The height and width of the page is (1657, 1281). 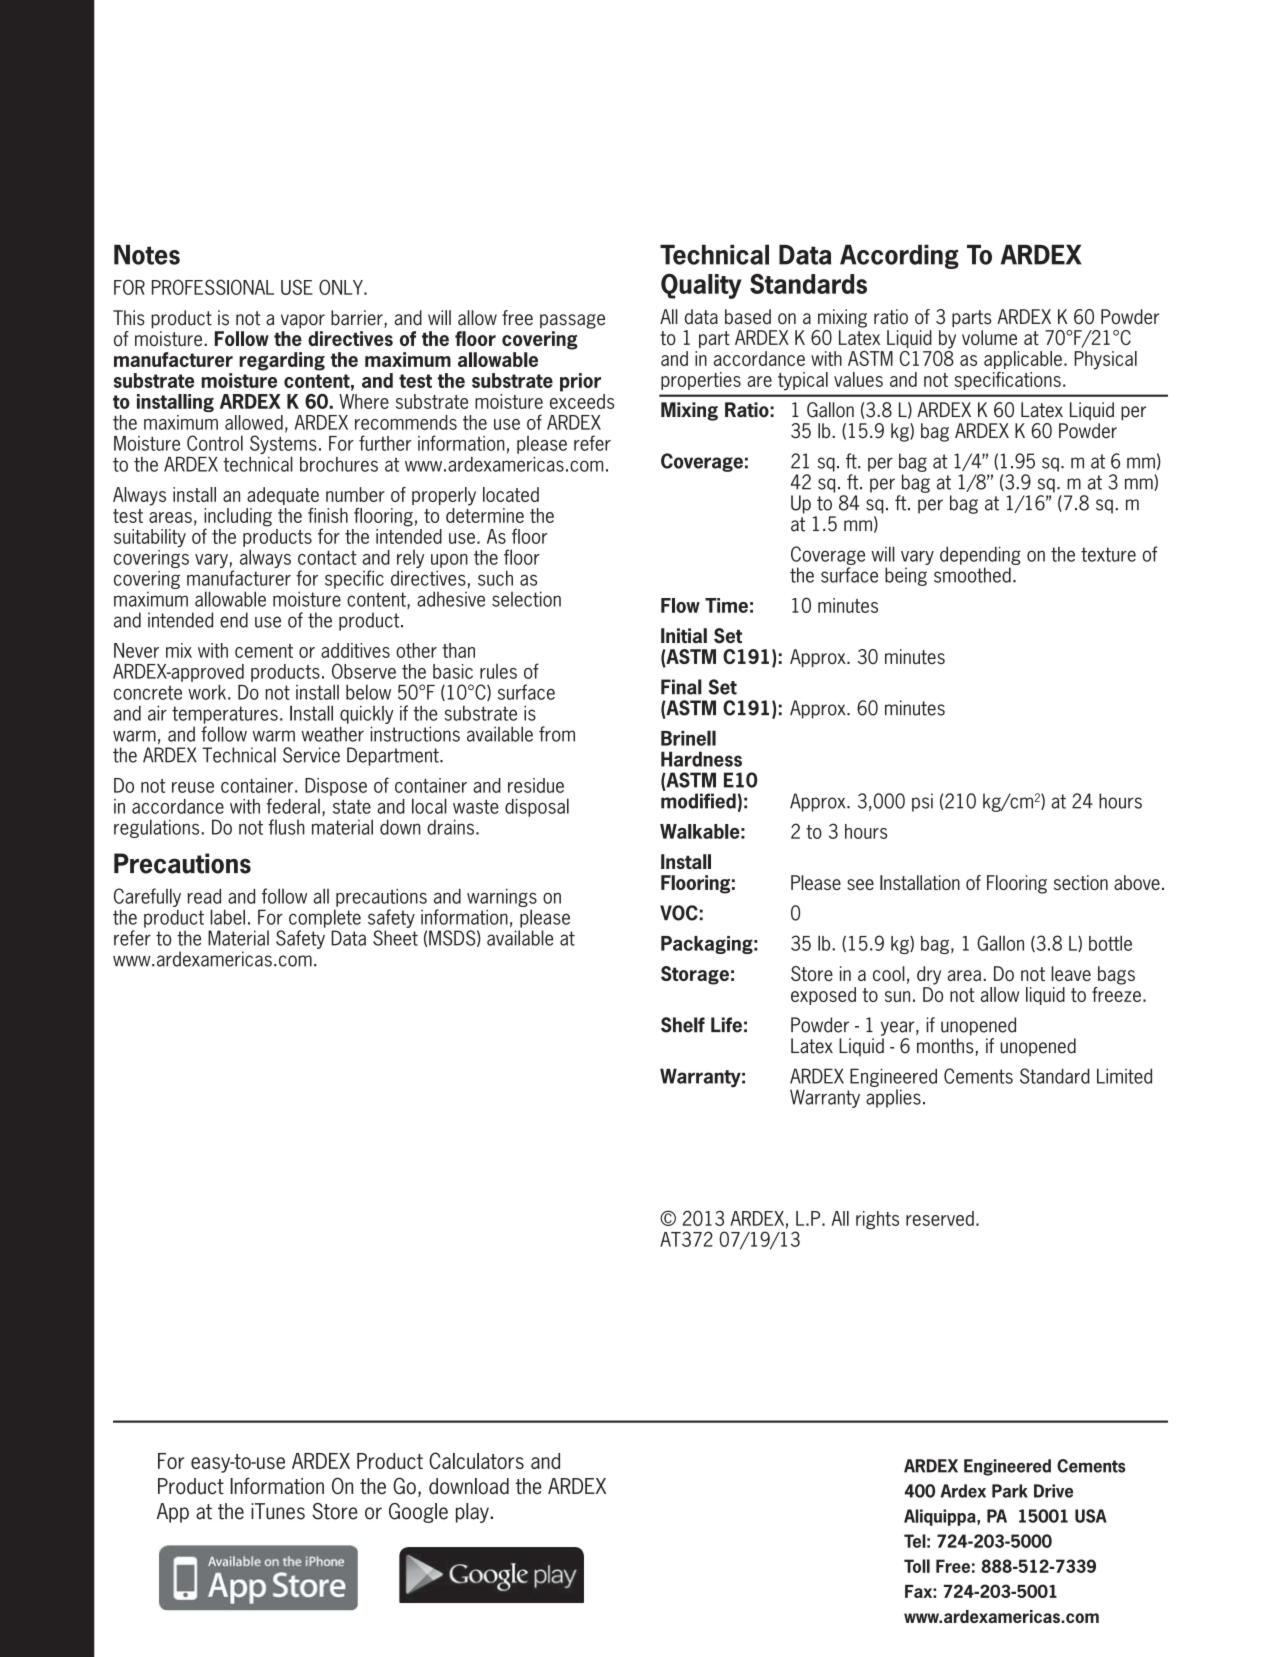 What do you see at coordinates (679, 913) in the page?
I see `VOC` at bounding box center [679, 913].
